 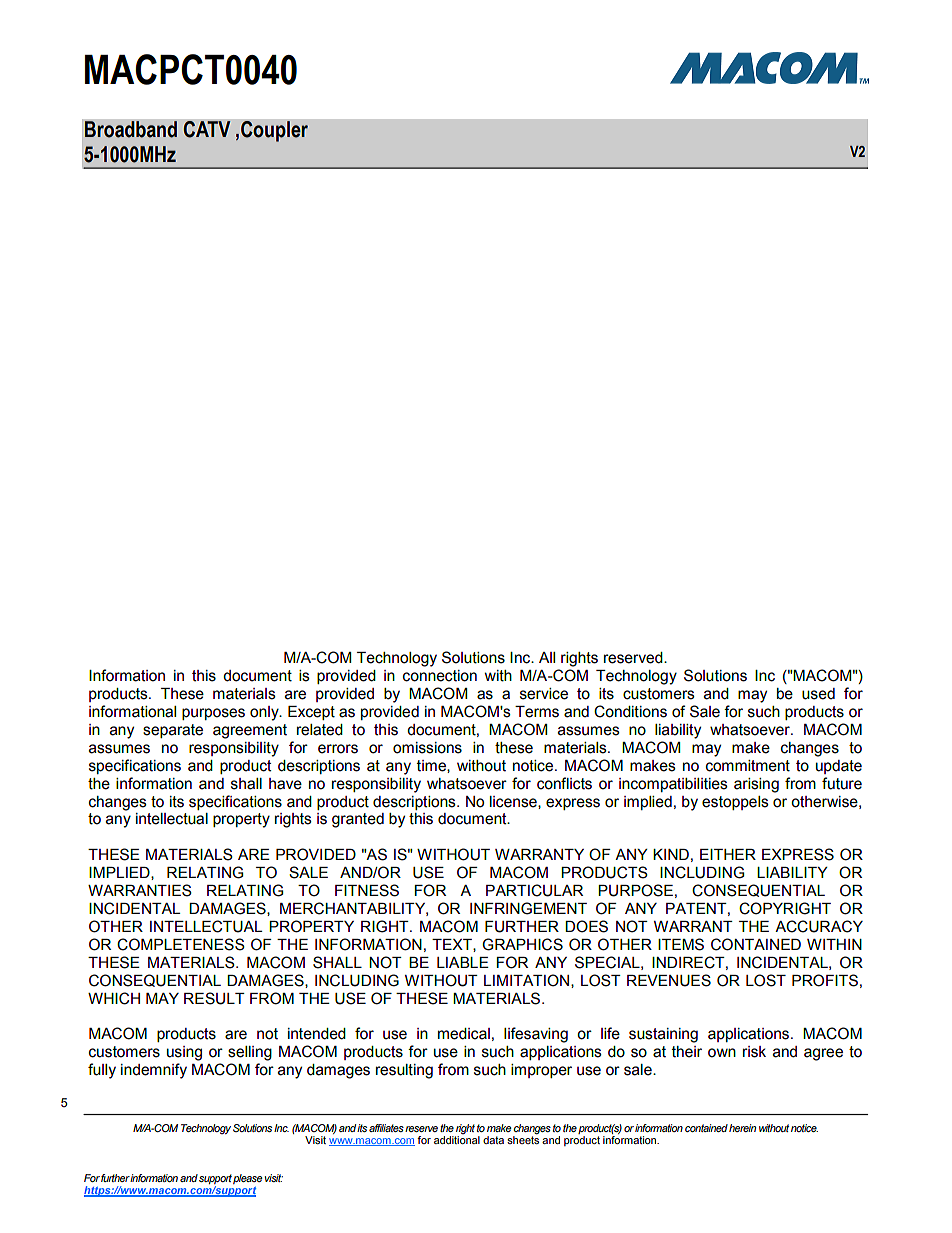 What do you see at coordinates (818, 694) in the page?
I see `used` at bounding box center [818, 694].
